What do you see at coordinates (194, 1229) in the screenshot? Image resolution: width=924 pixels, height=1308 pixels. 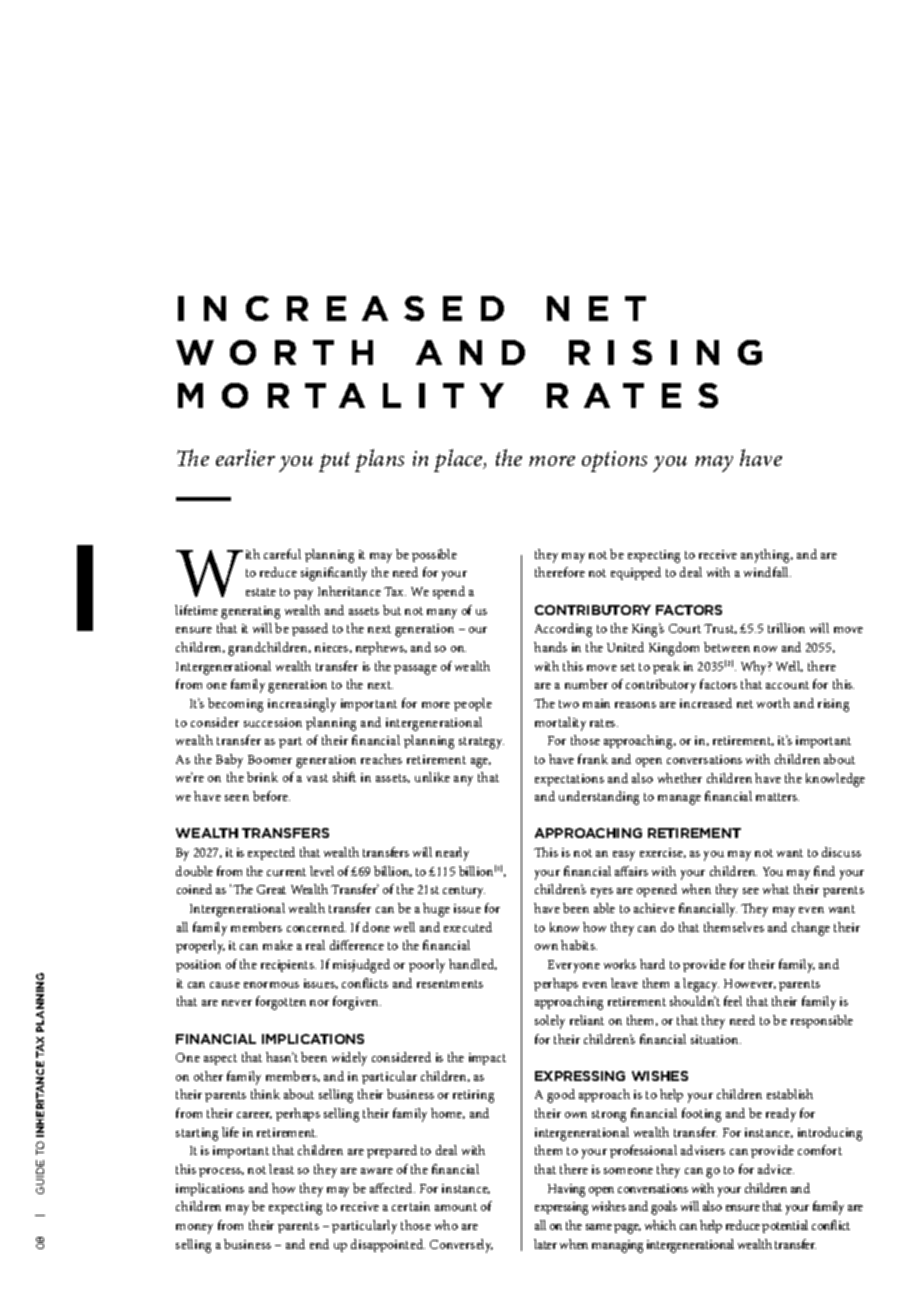 I see `money` at bounding box center [194, 1229].
